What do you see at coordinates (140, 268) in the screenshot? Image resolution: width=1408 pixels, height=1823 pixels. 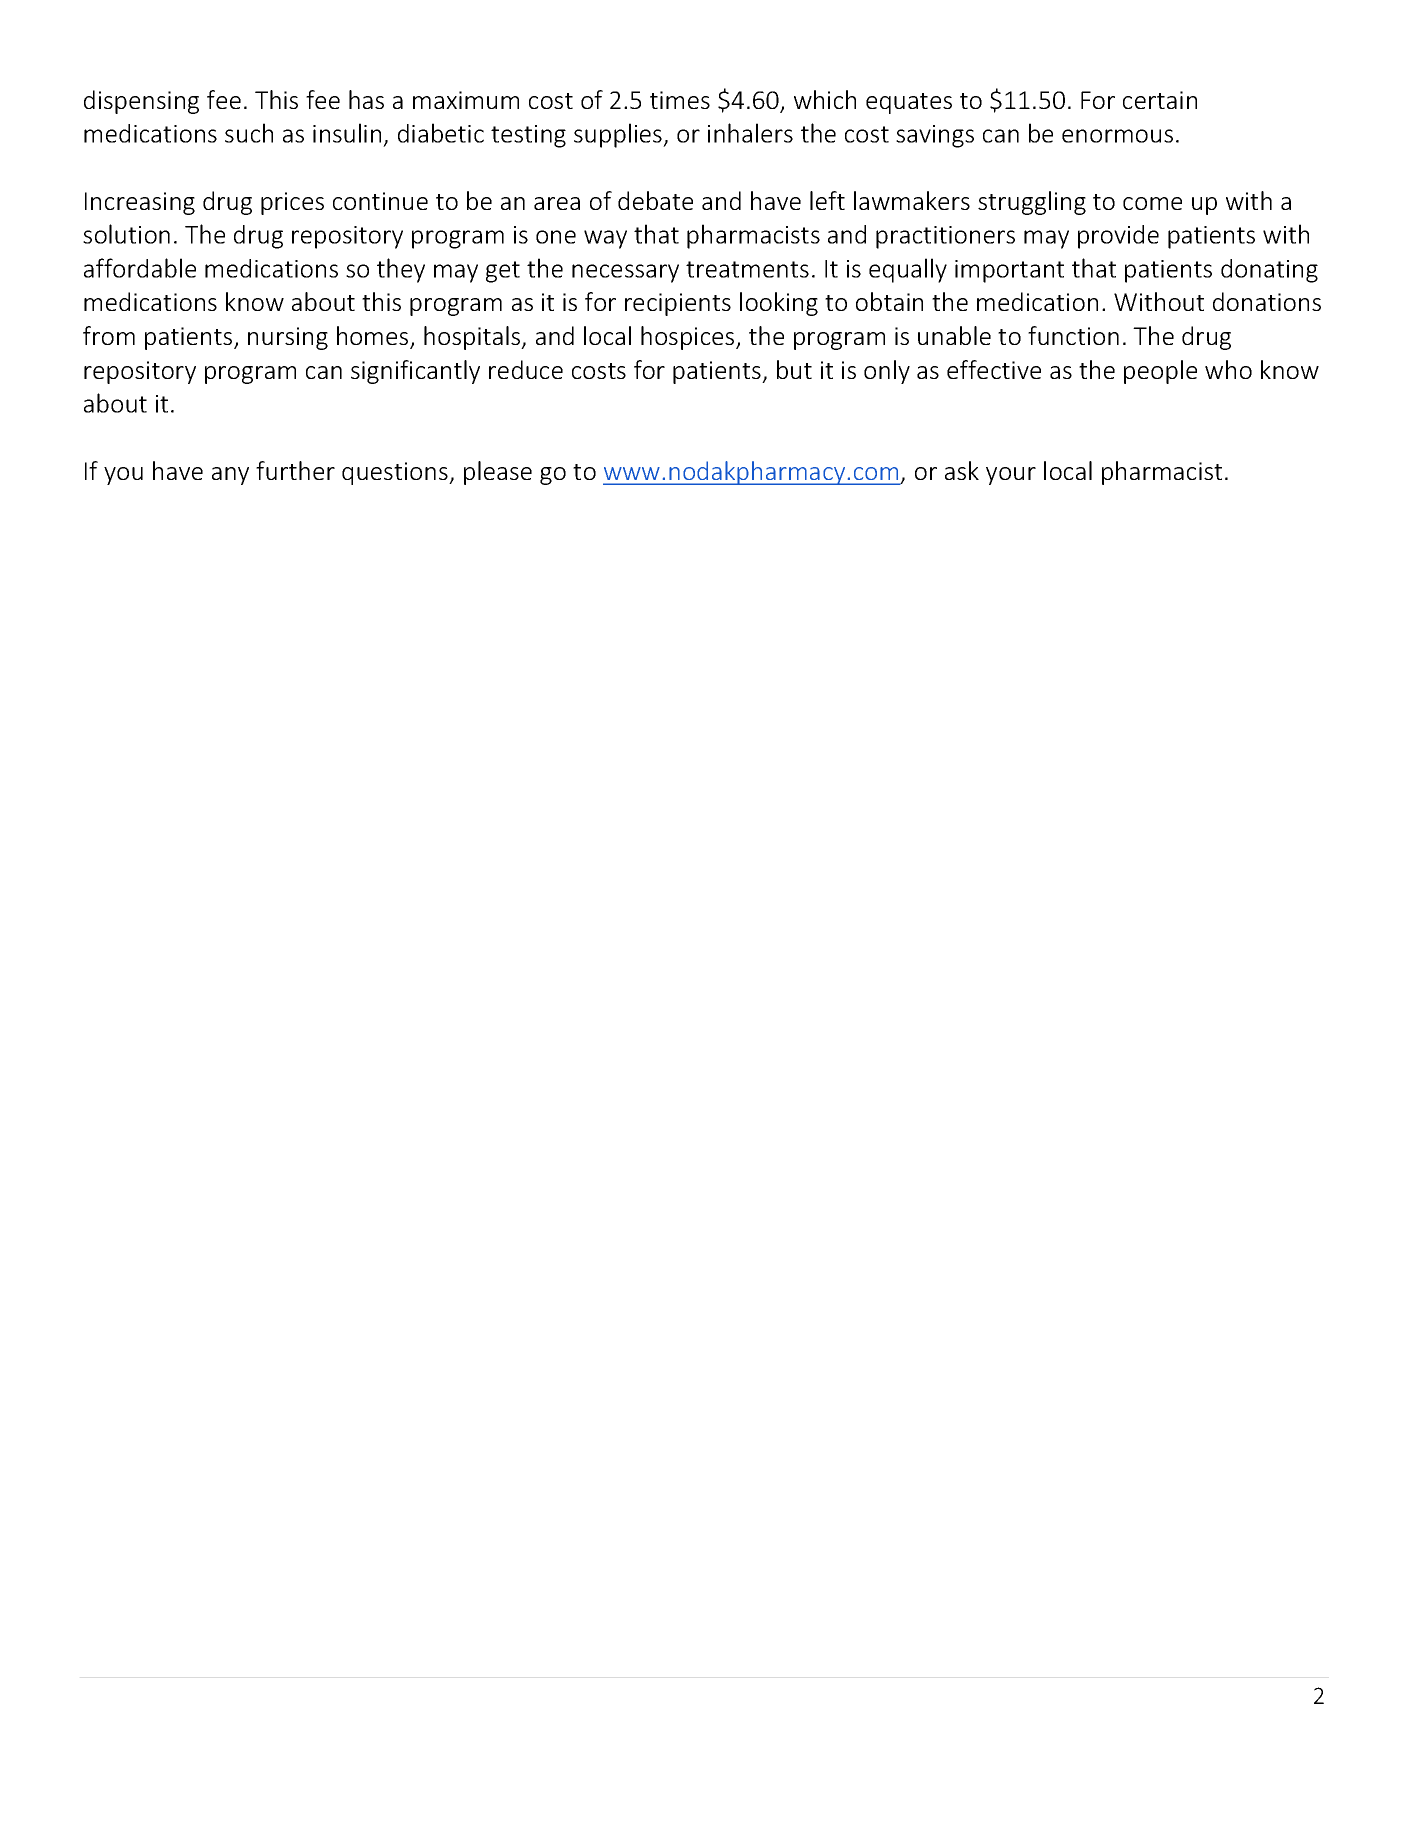 I see `affordable` at bounding box center [140, 268].
